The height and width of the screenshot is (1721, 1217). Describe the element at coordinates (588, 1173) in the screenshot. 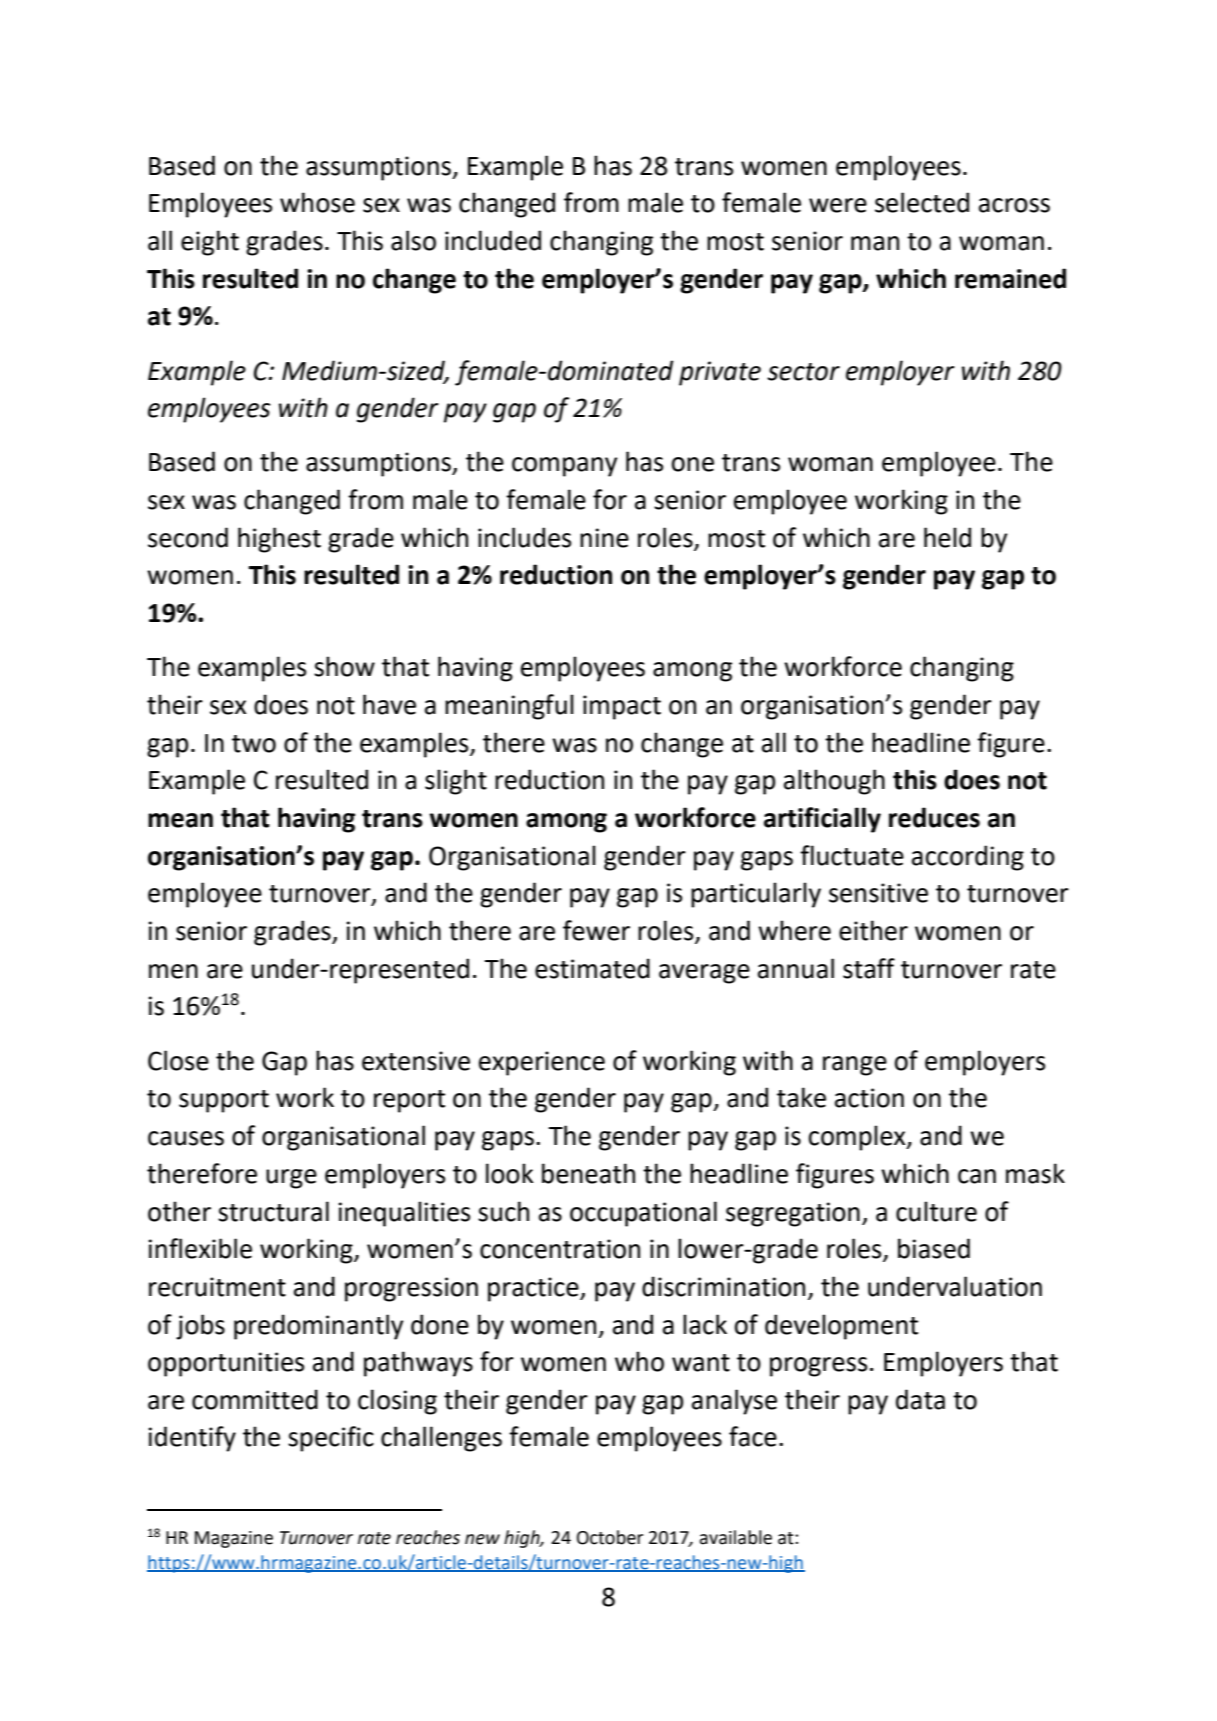

I see `beneath` at that location.
